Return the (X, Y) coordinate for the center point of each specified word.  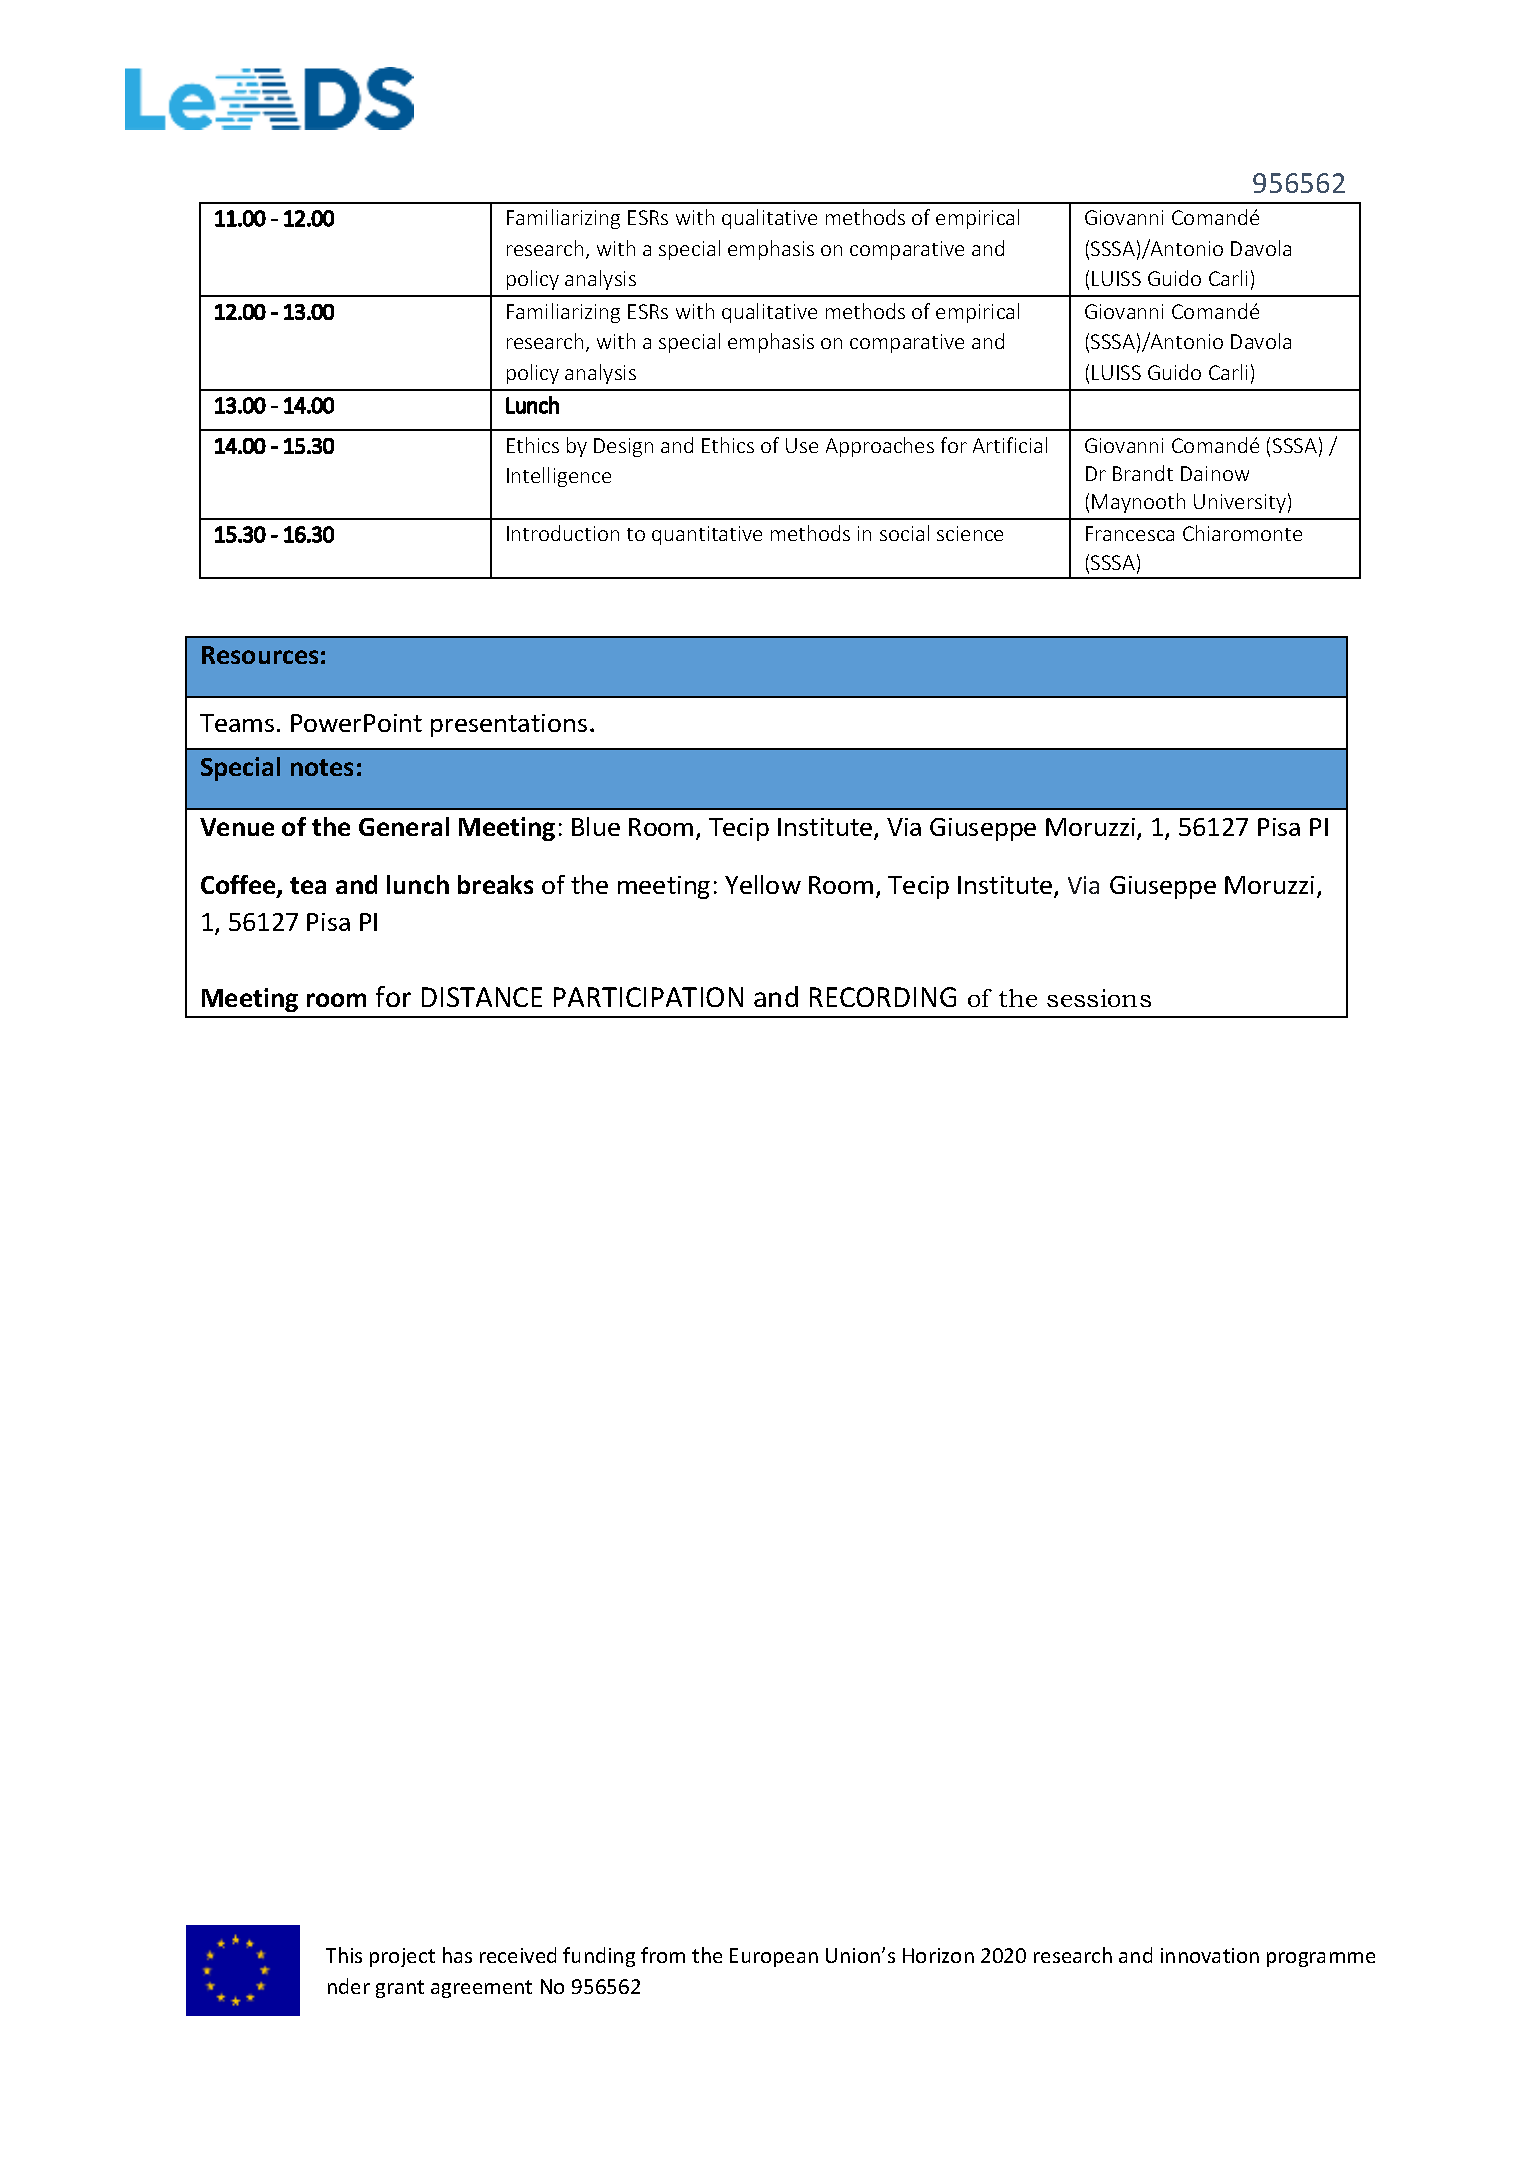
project (402, 1957)
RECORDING (883, 997)
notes (322, 767)
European (774, 1957)
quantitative (707, 535)
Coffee (239, 886)
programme (1321, 1959)
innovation (1210, 1955)
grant (400, 1989)
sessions (1099, 998)
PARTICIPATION (648, 997)
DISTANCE (482, 997)
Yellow (763, 884)
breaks (495, 884)
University (1240, 503)
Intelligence (559, 477)
